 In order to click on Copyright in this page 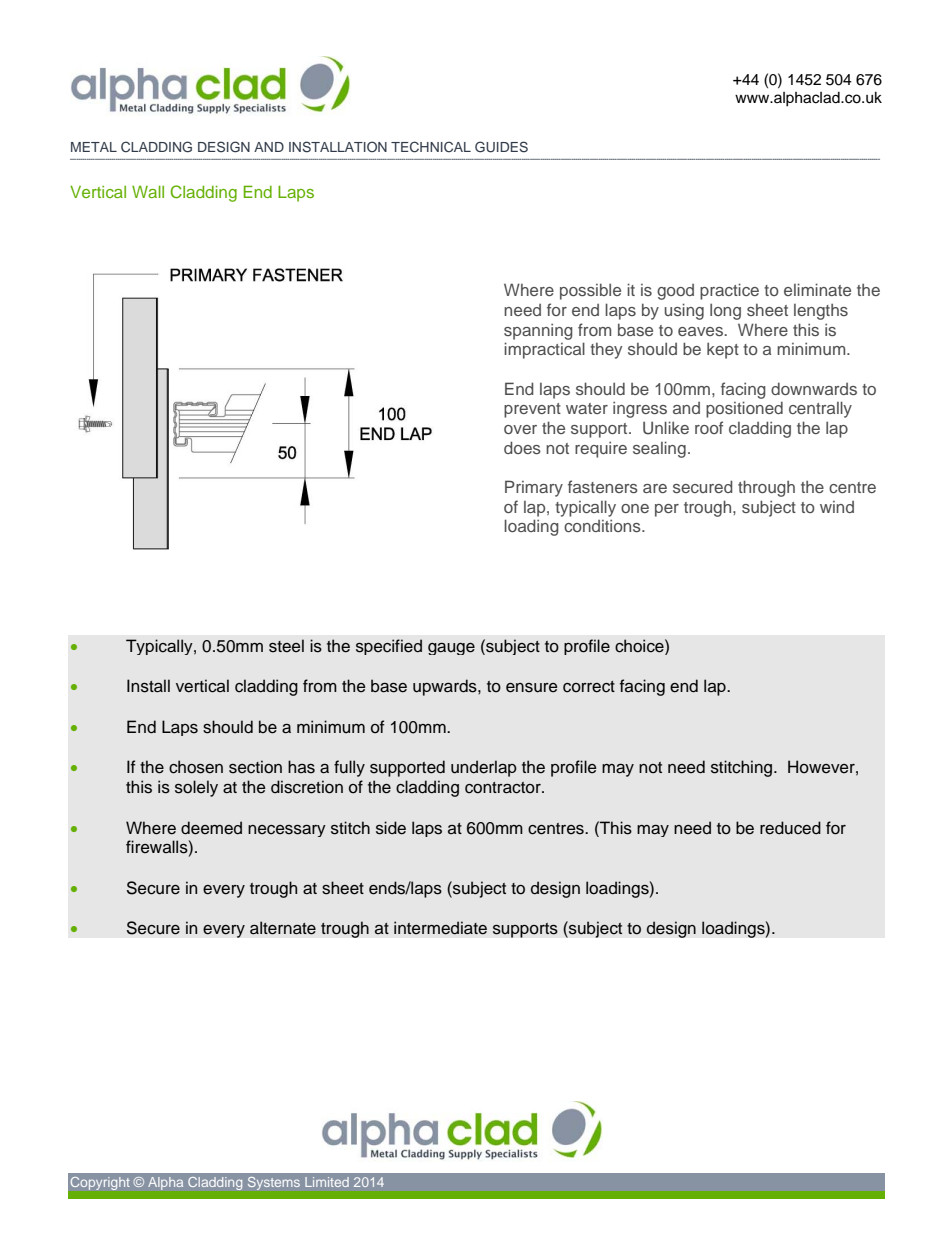, I will do `click(100, 1183)`.
